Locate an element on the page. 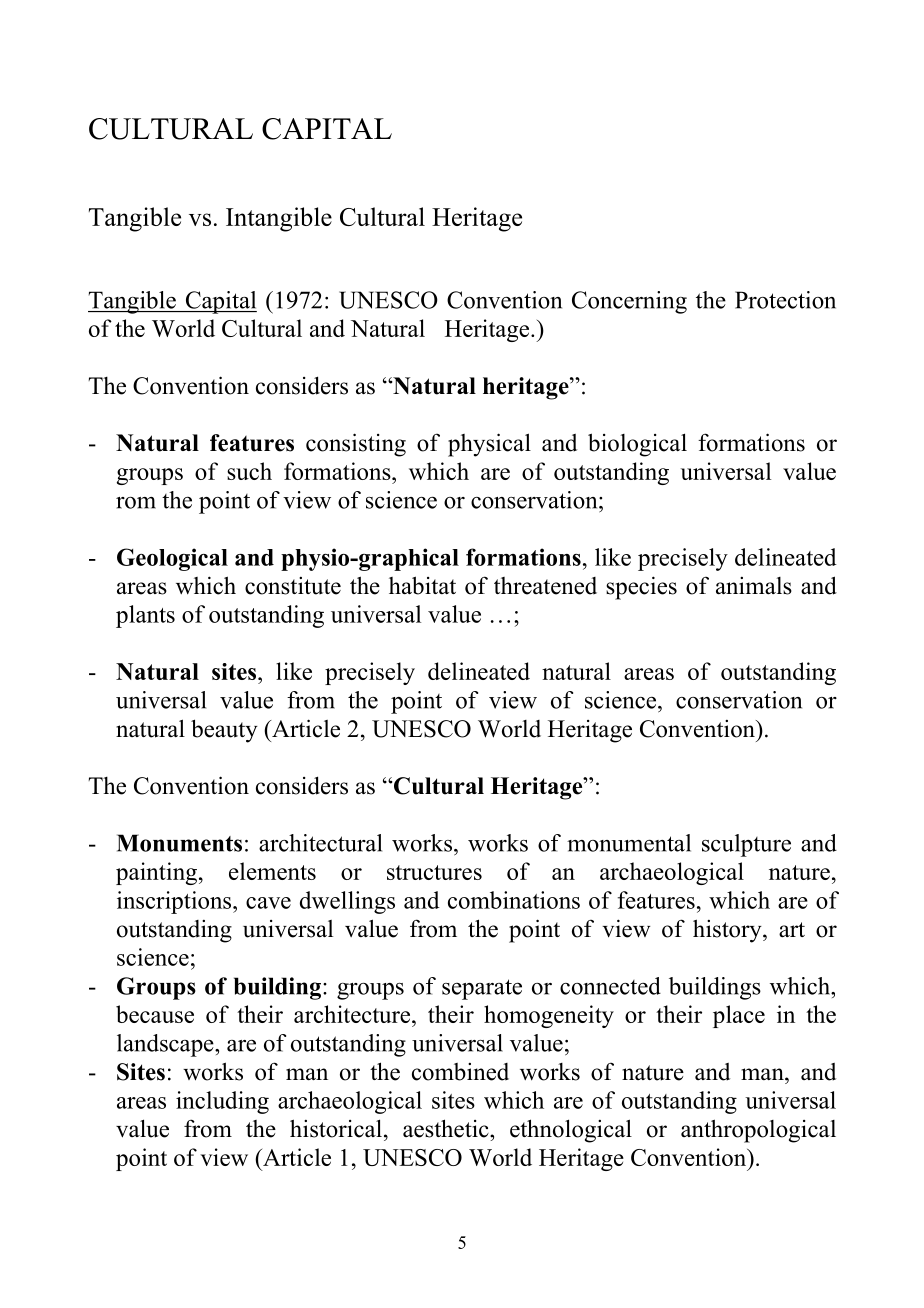 The width and height of the image is (924, 1308). beauty is located at coordinates (224, 731).
